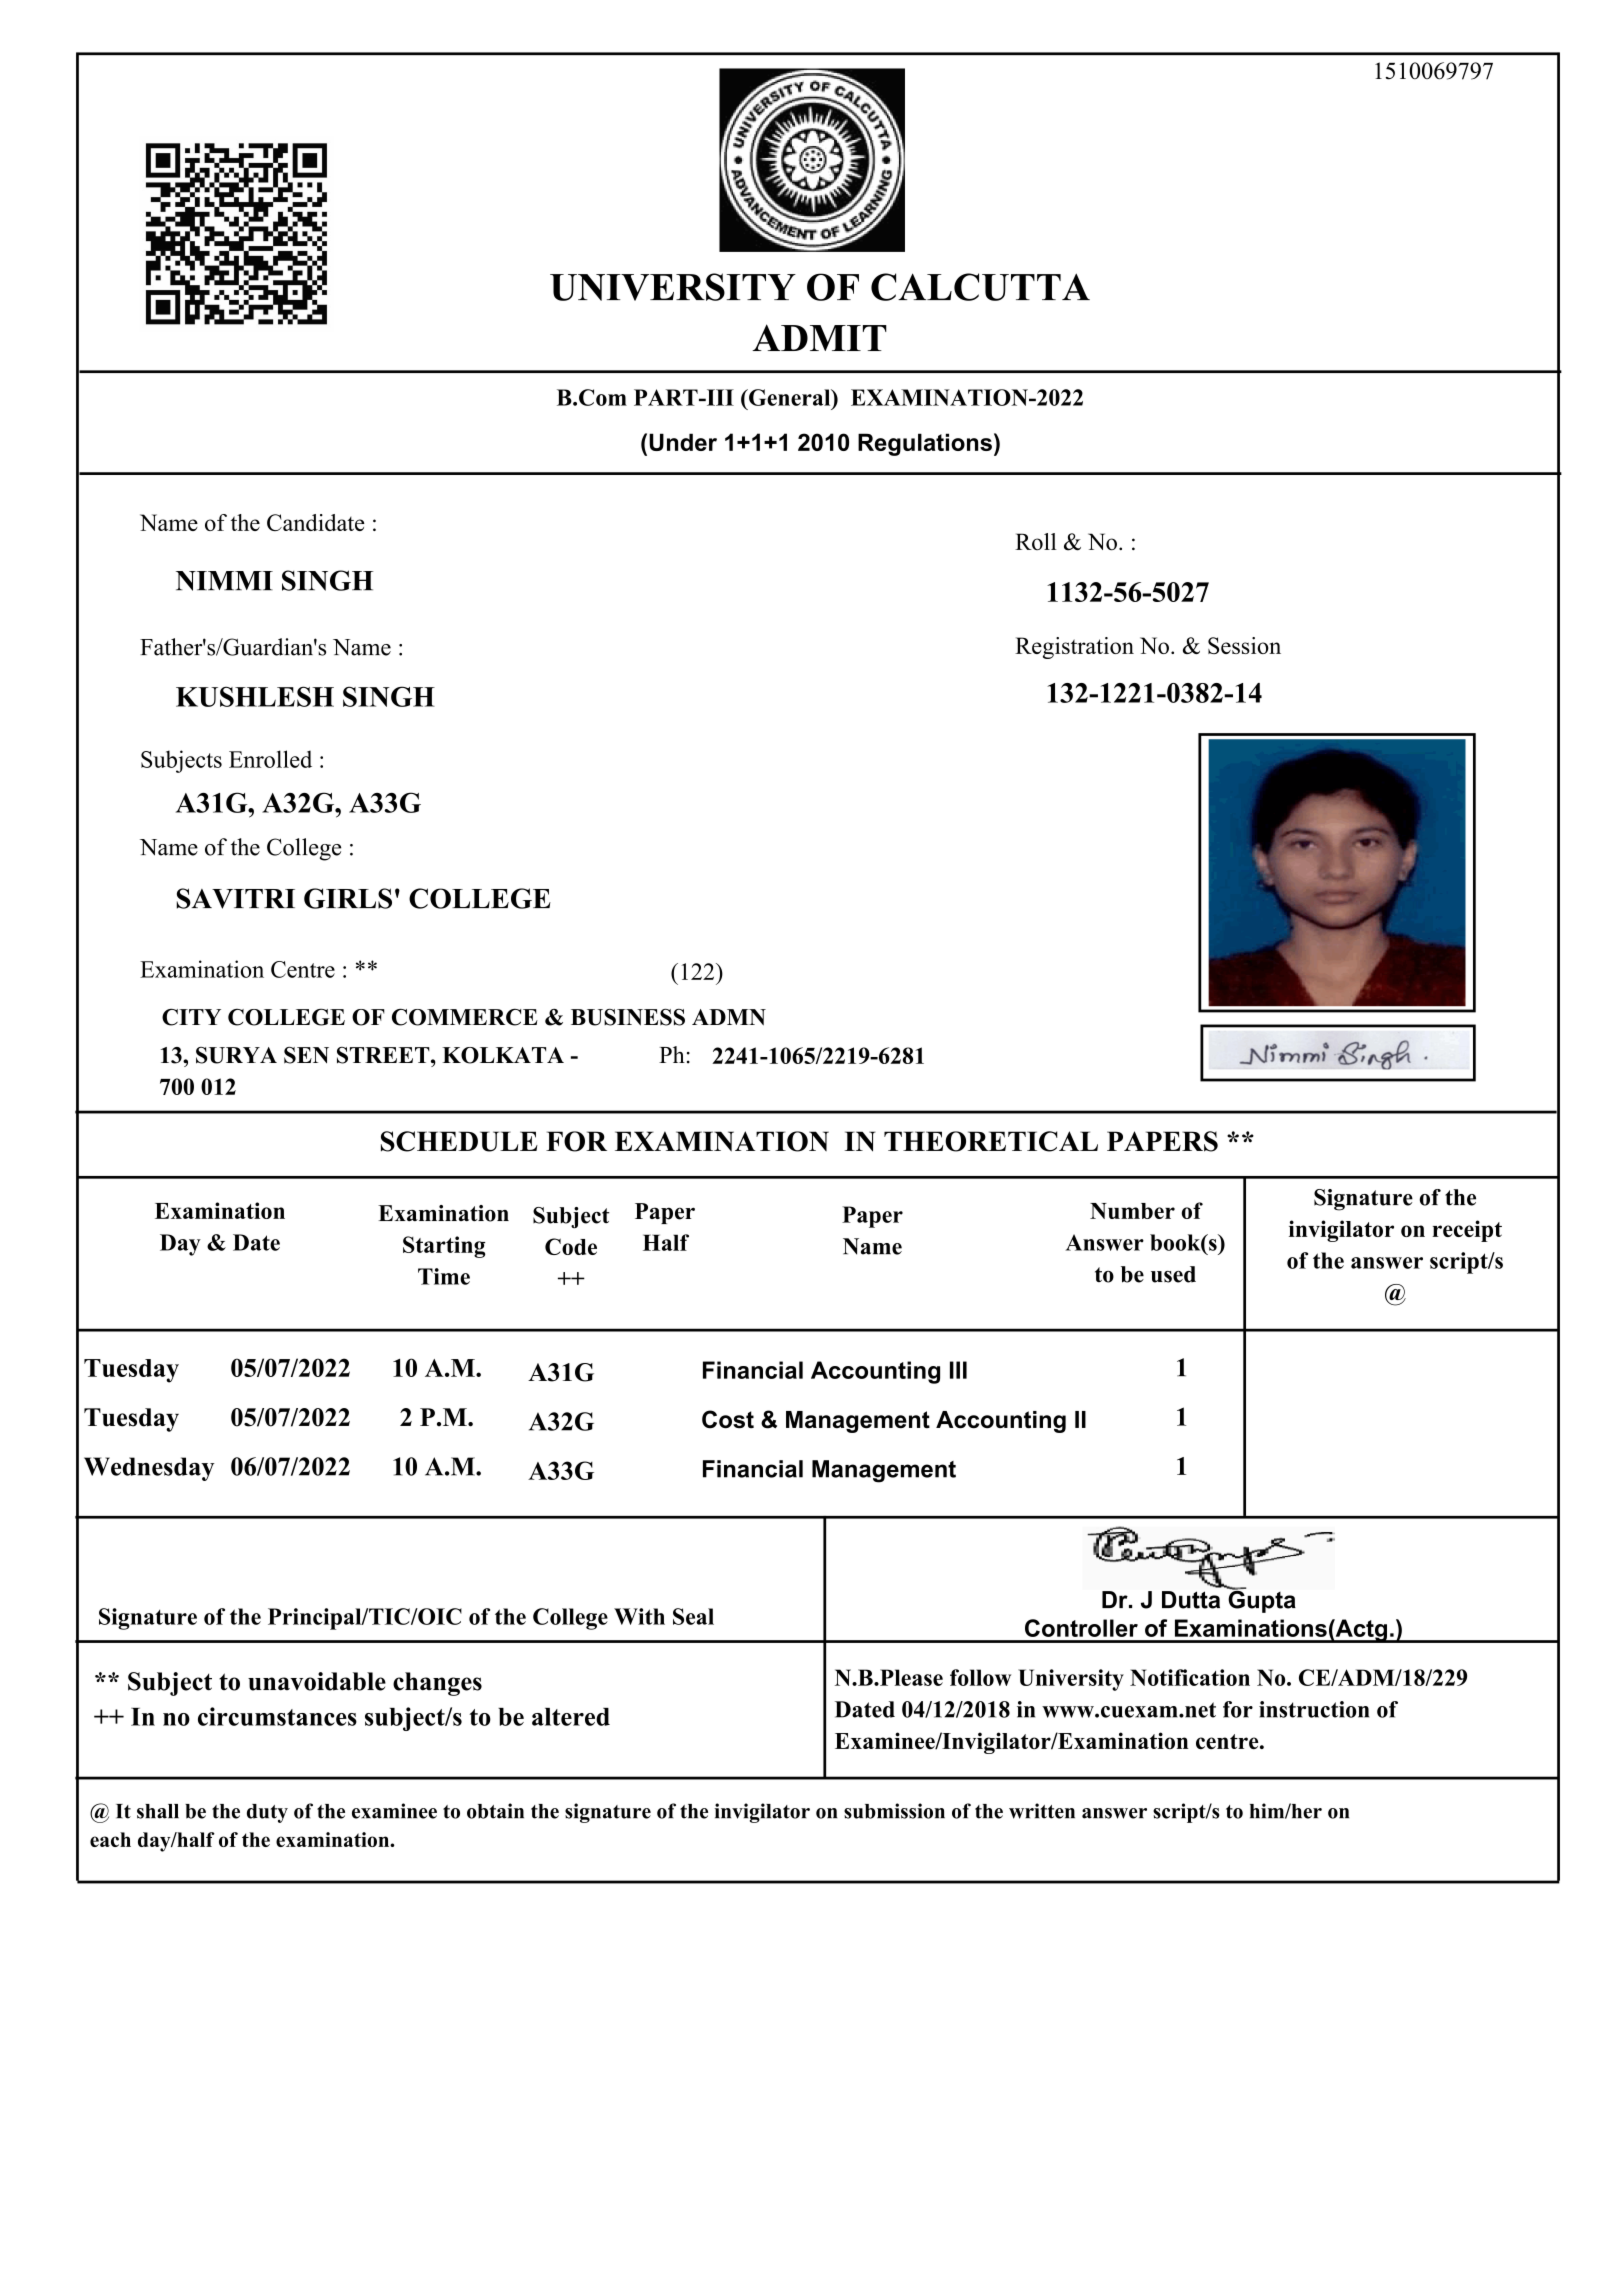  I want to click on SEN, so click(306, 1055).
